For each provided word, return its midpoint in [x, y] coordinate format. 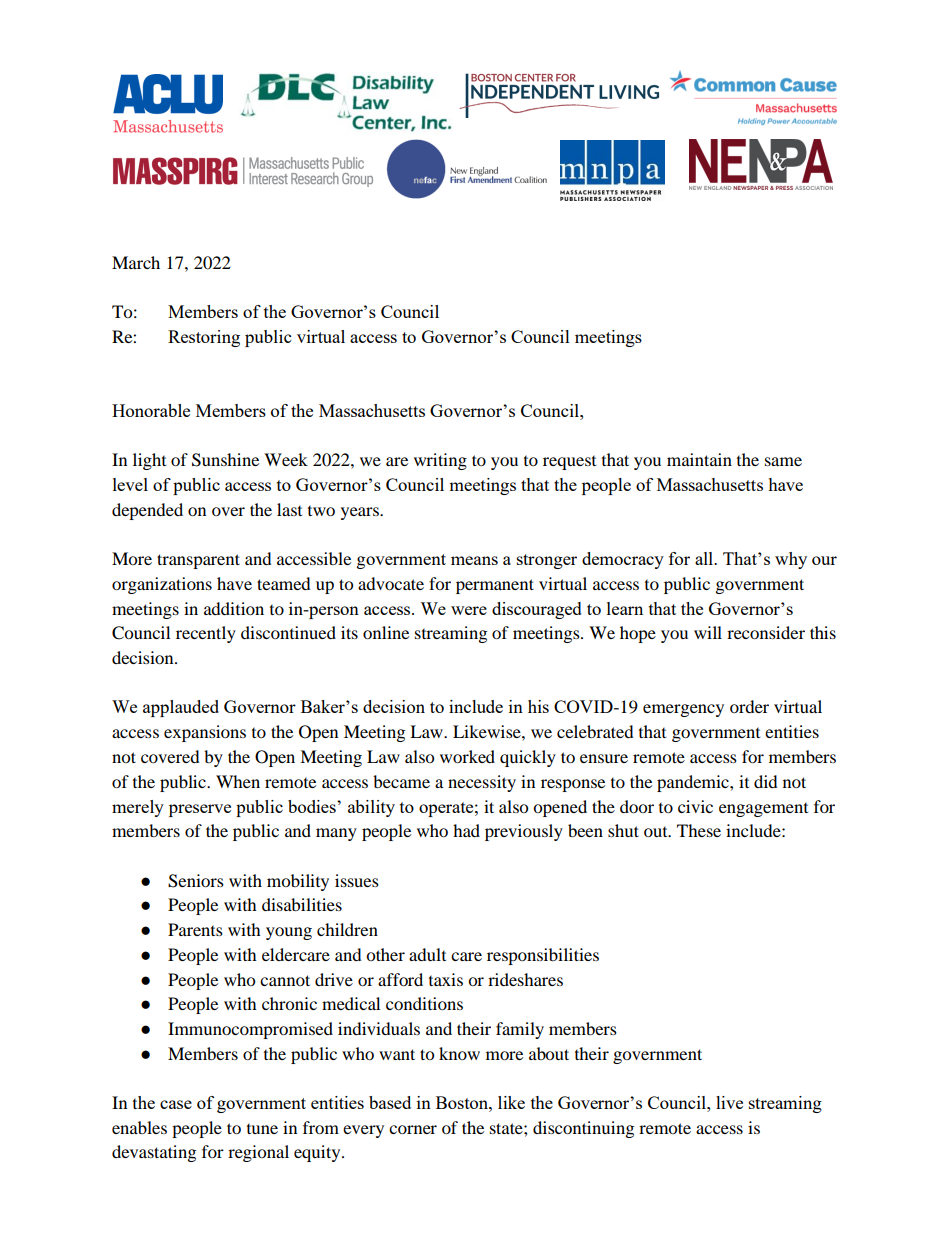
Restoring [204, 338]
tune [262, 1129]
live [729, 1102]
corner [413, 1129]
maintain [699, 459]
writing [440, 461]
